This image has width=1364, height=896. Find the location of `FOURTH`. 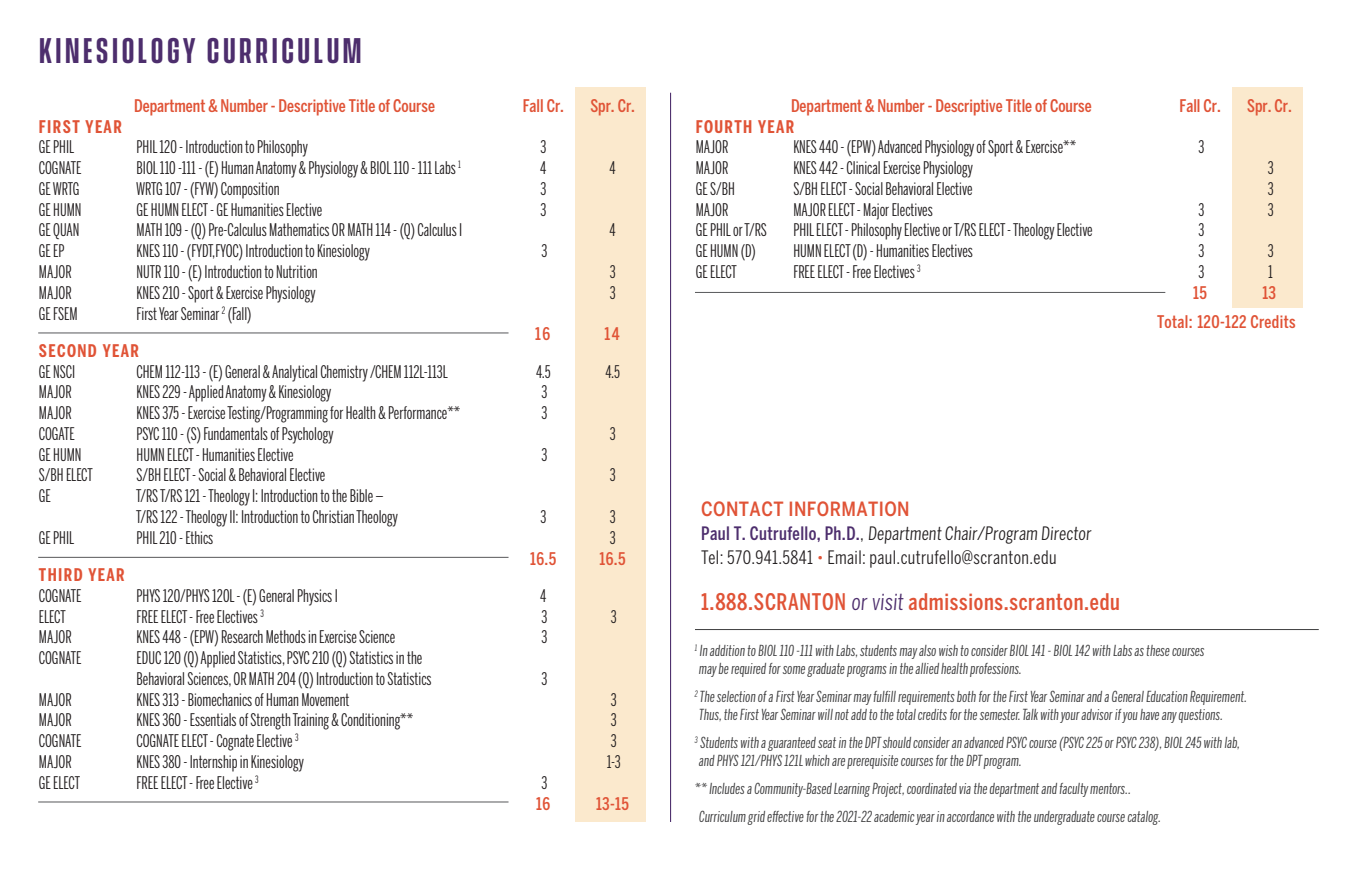

FOURTH is located at coordinates (724, 126).
